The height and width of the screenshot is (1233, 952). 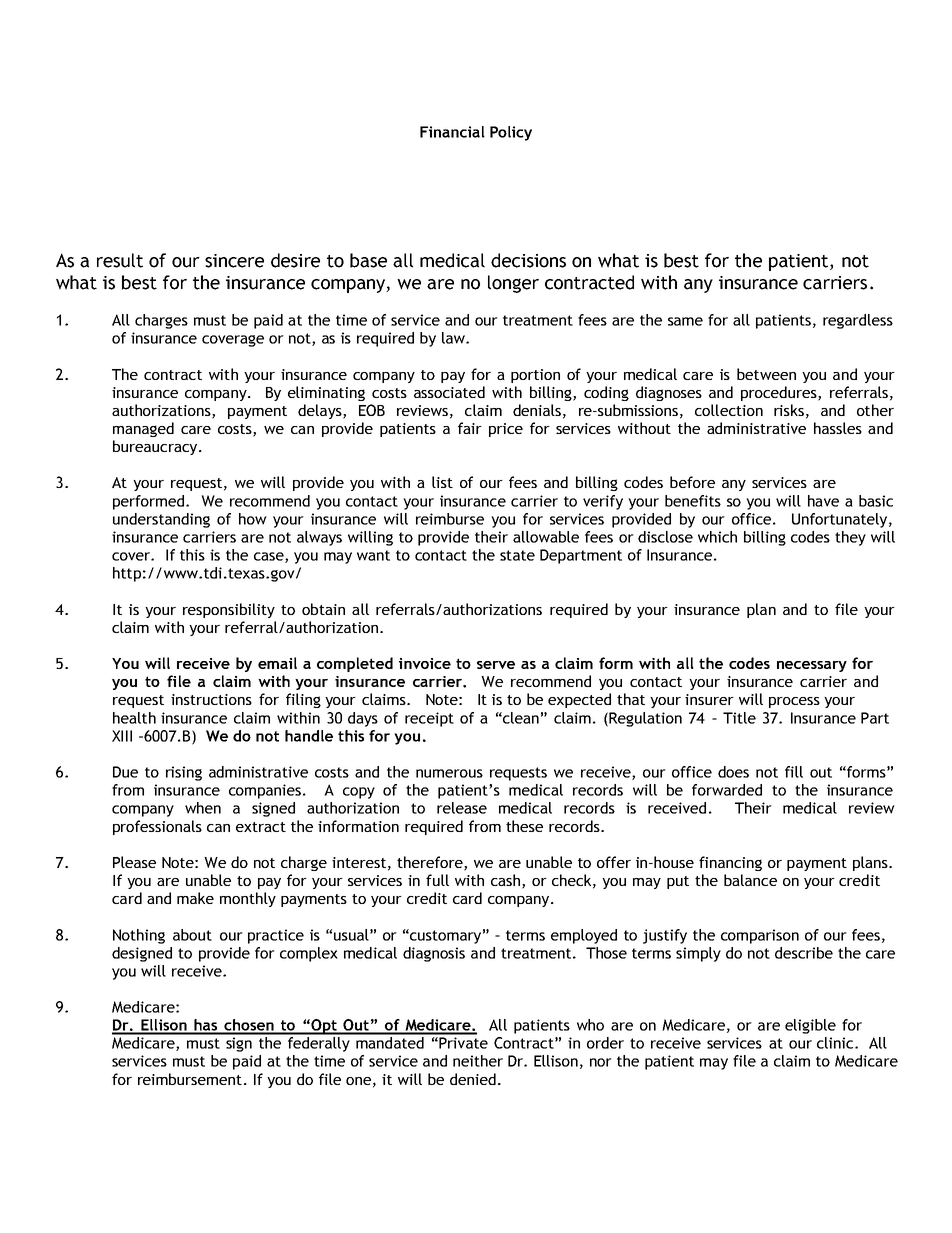 What do you see at coordinates (309, 954) in the screenshot?
I see `complex` at bounding box center [309, 954].
